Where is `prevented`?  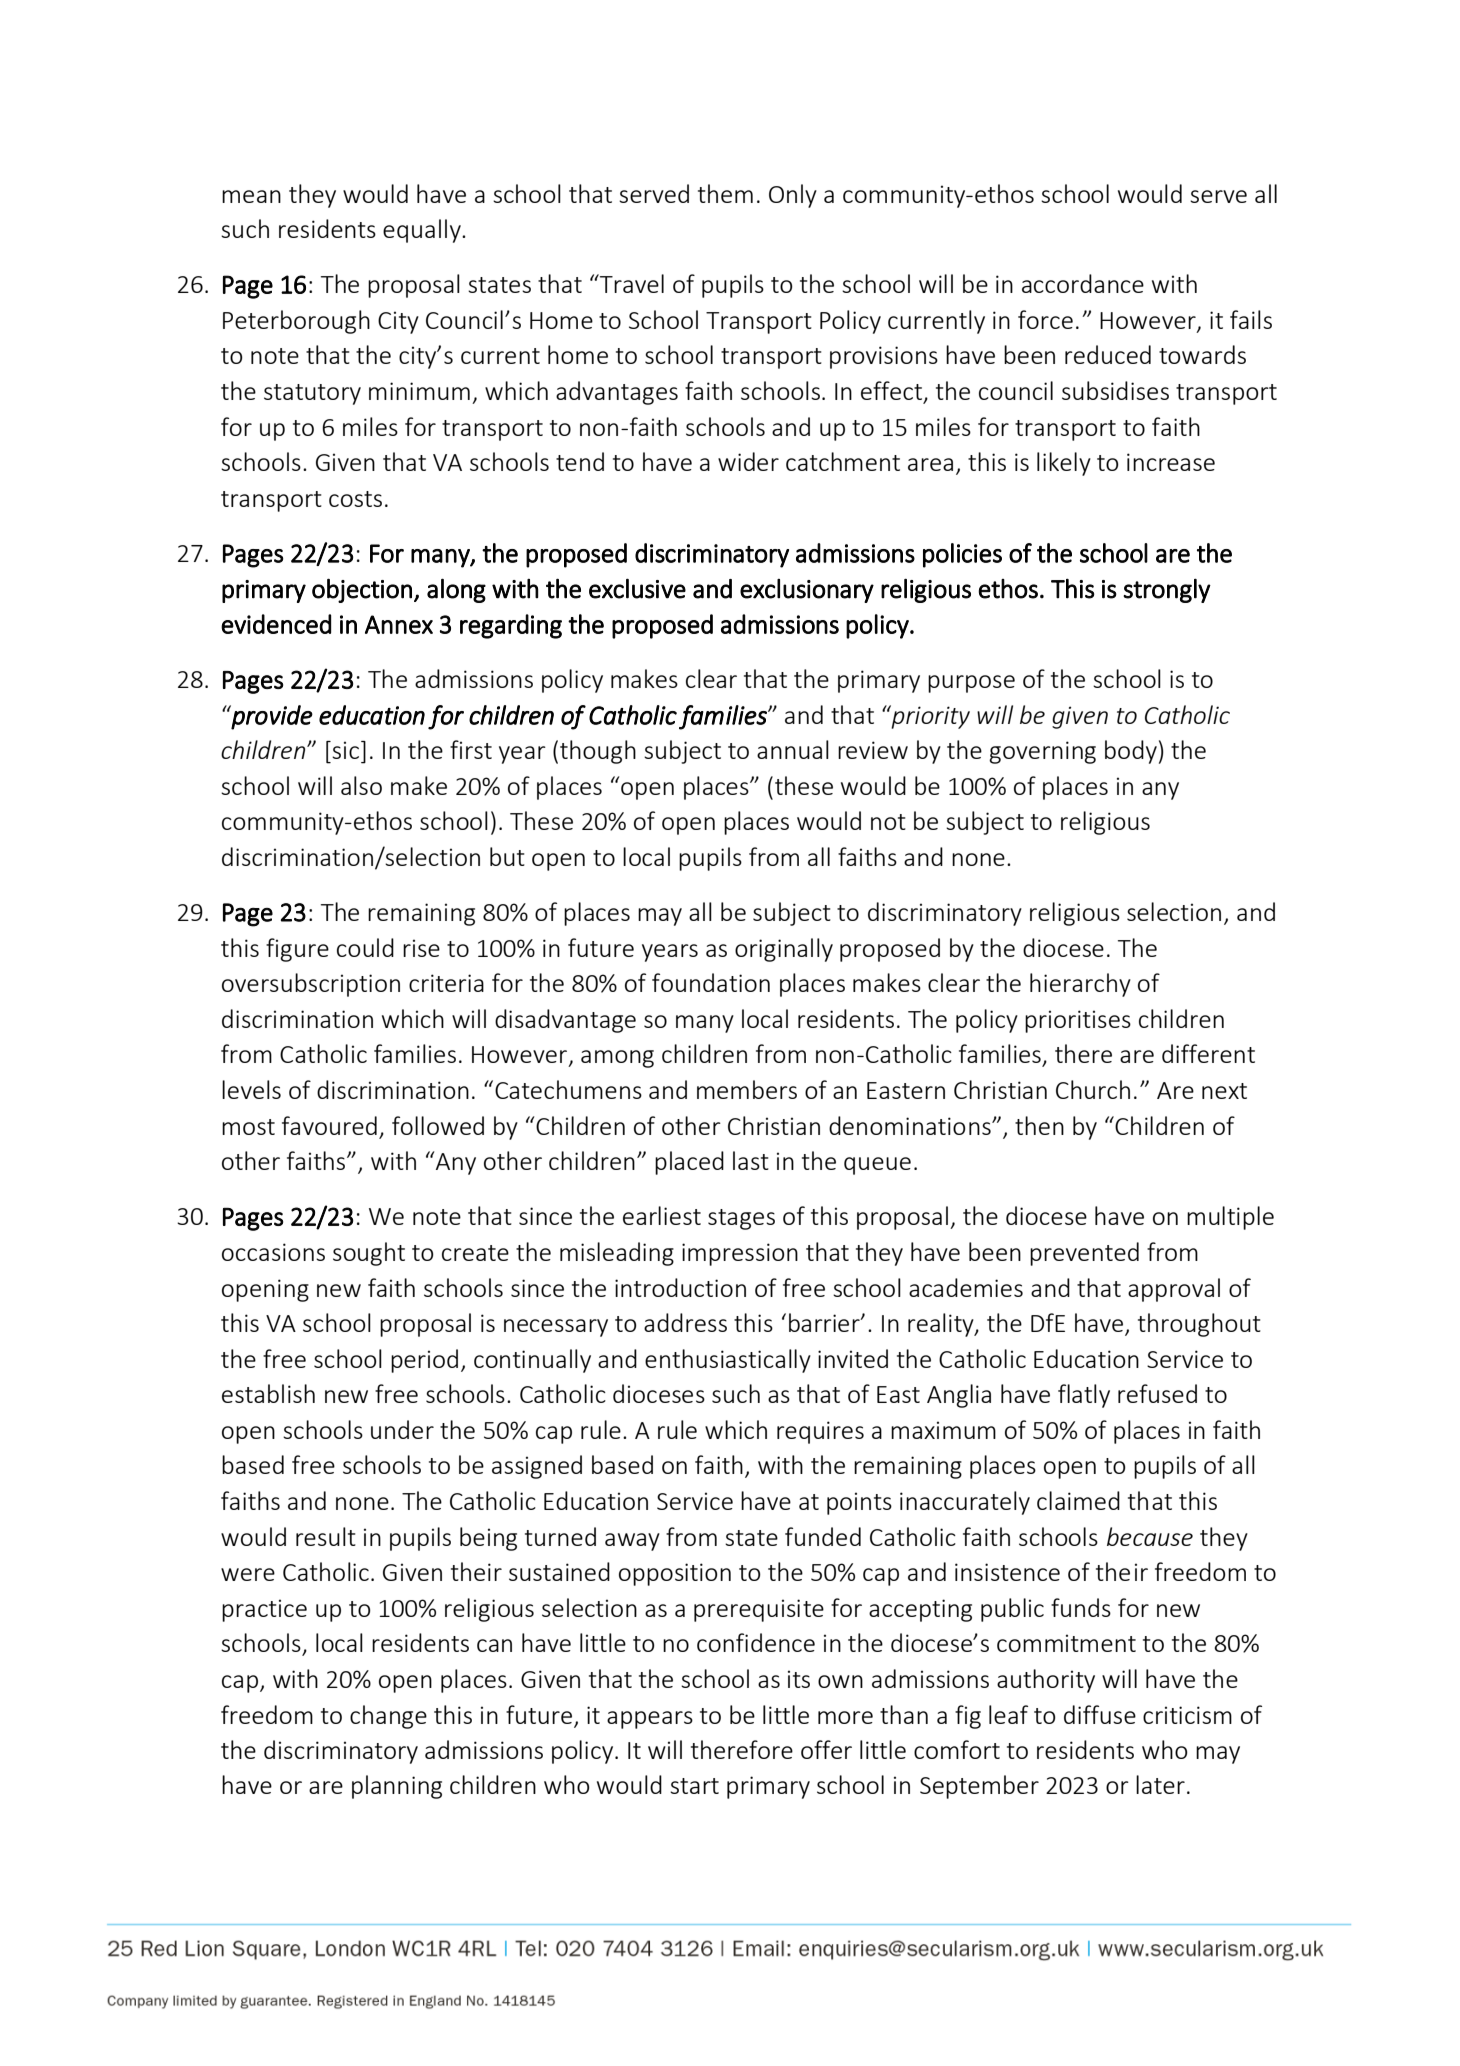 prevented is located at coordinates (1084, 1254).
